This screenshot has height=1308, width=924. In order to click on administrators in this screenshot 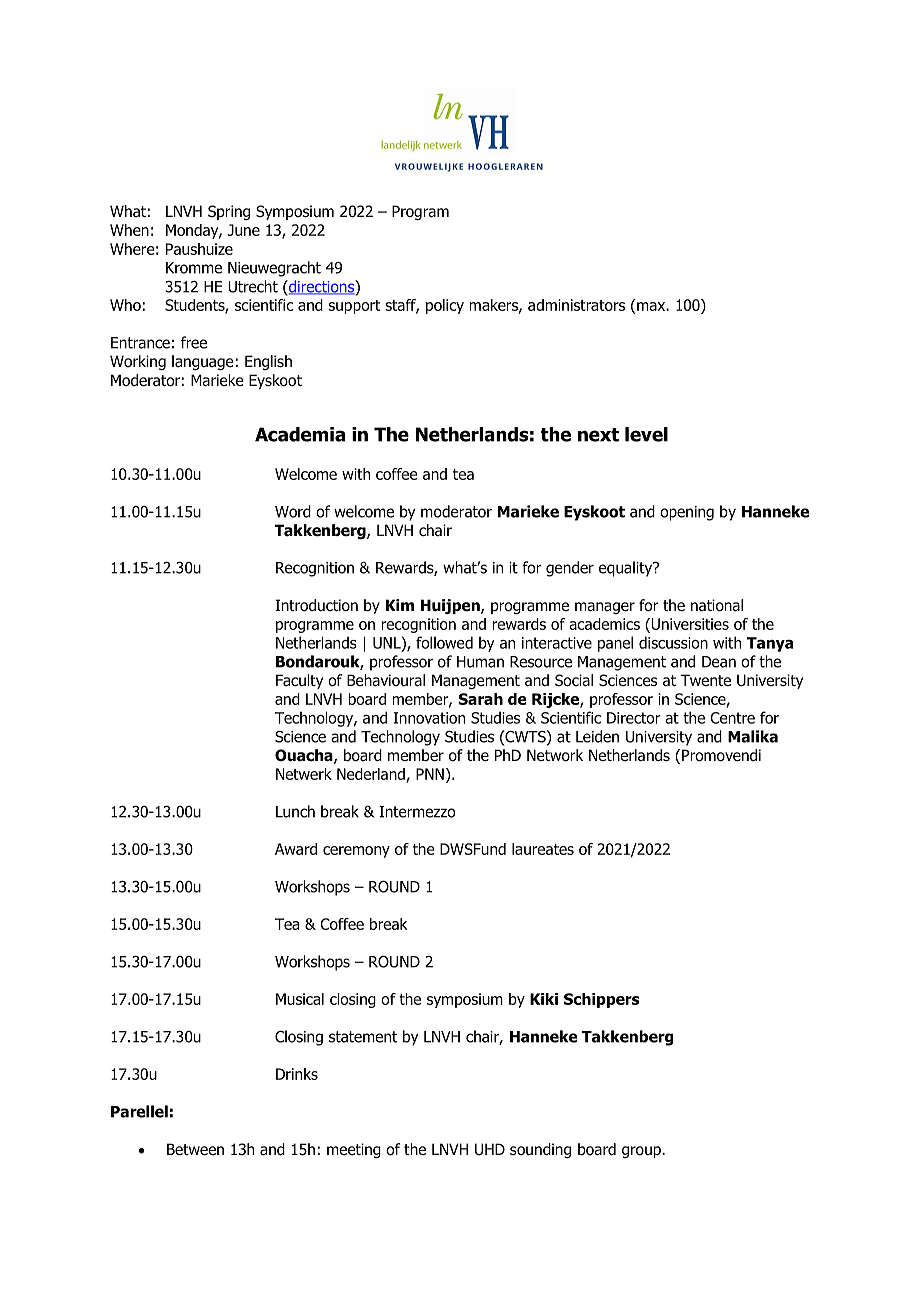, I will do `click(576, 305)`.
